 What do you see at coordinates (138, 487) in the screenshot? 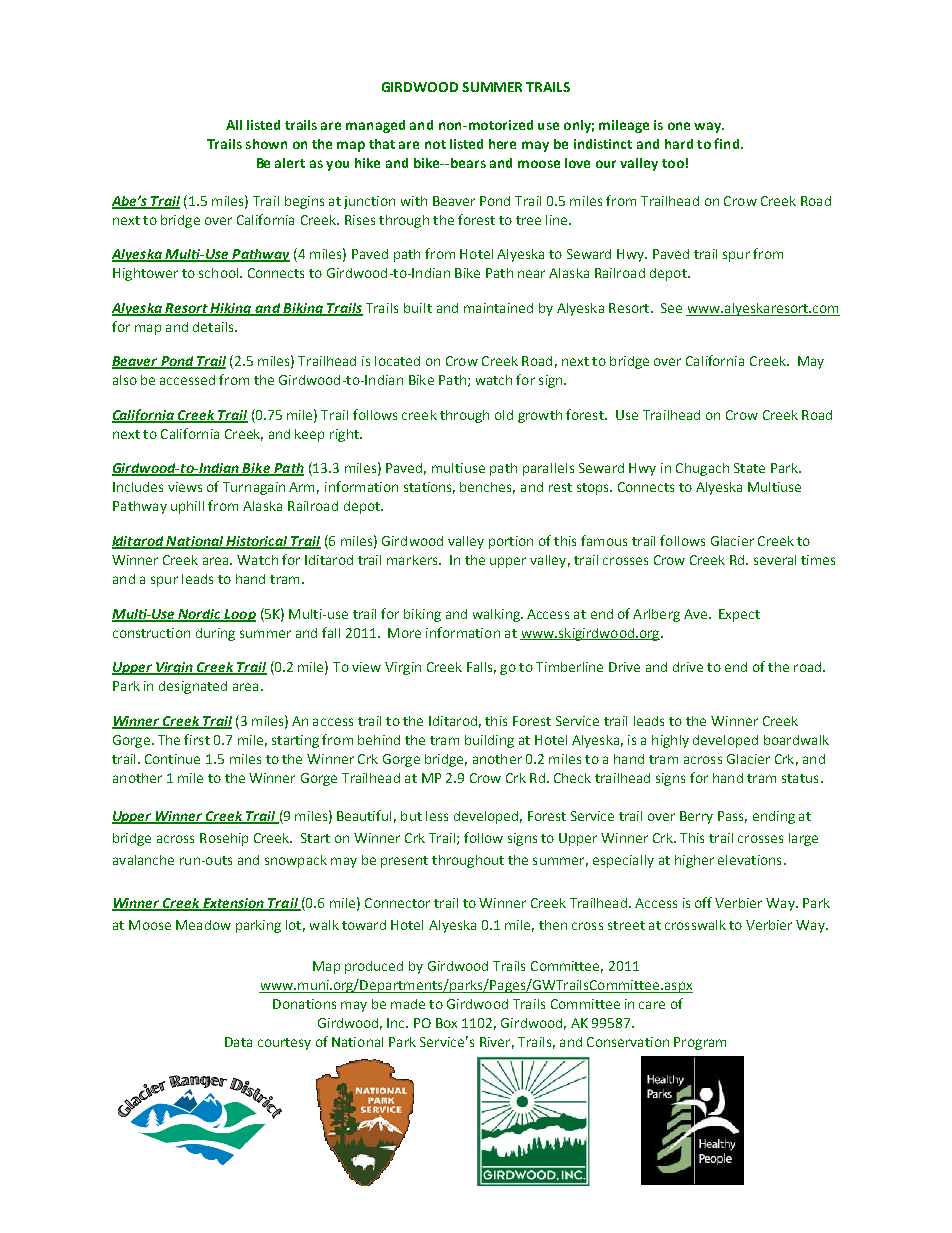
I see `Includes` at bounding box center [138, 487].
